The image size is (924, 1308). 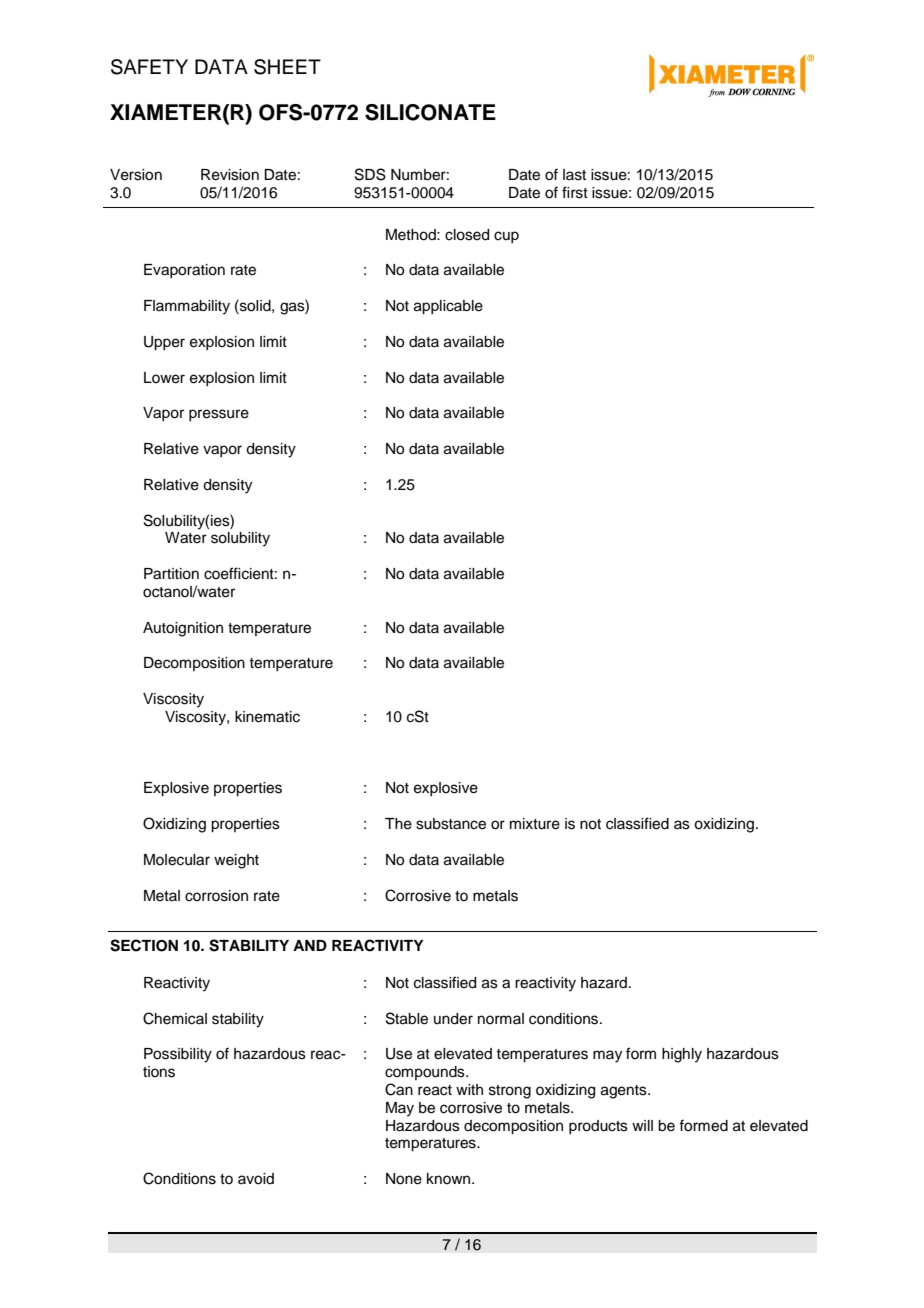 I want to click on The, so click(x=398, y=824).
